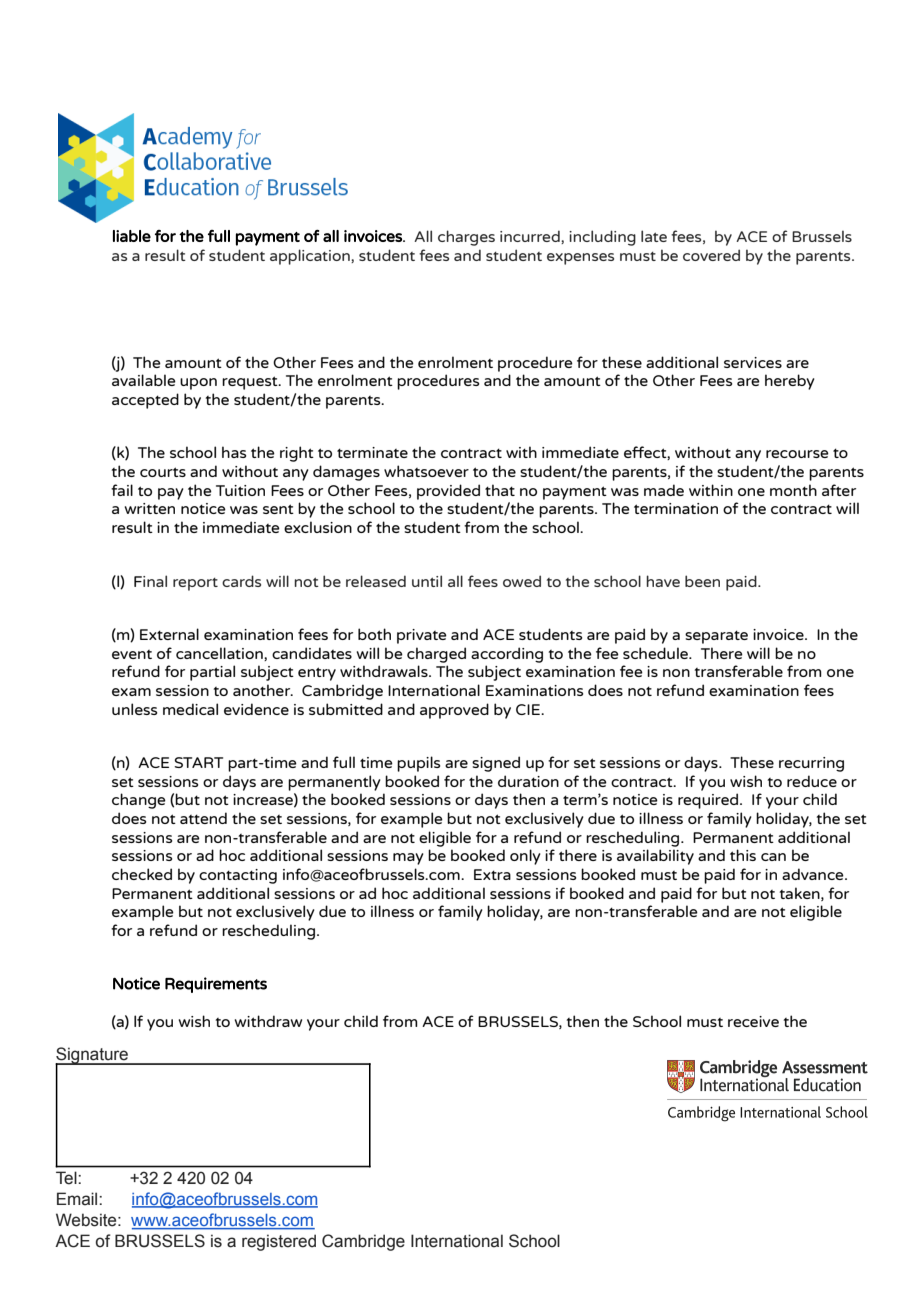 The height and width of the page is (1307, 924). What do you see at coordinates (78, 1199) in the page?
I see `Email` at bounding box center [78, 1199].
